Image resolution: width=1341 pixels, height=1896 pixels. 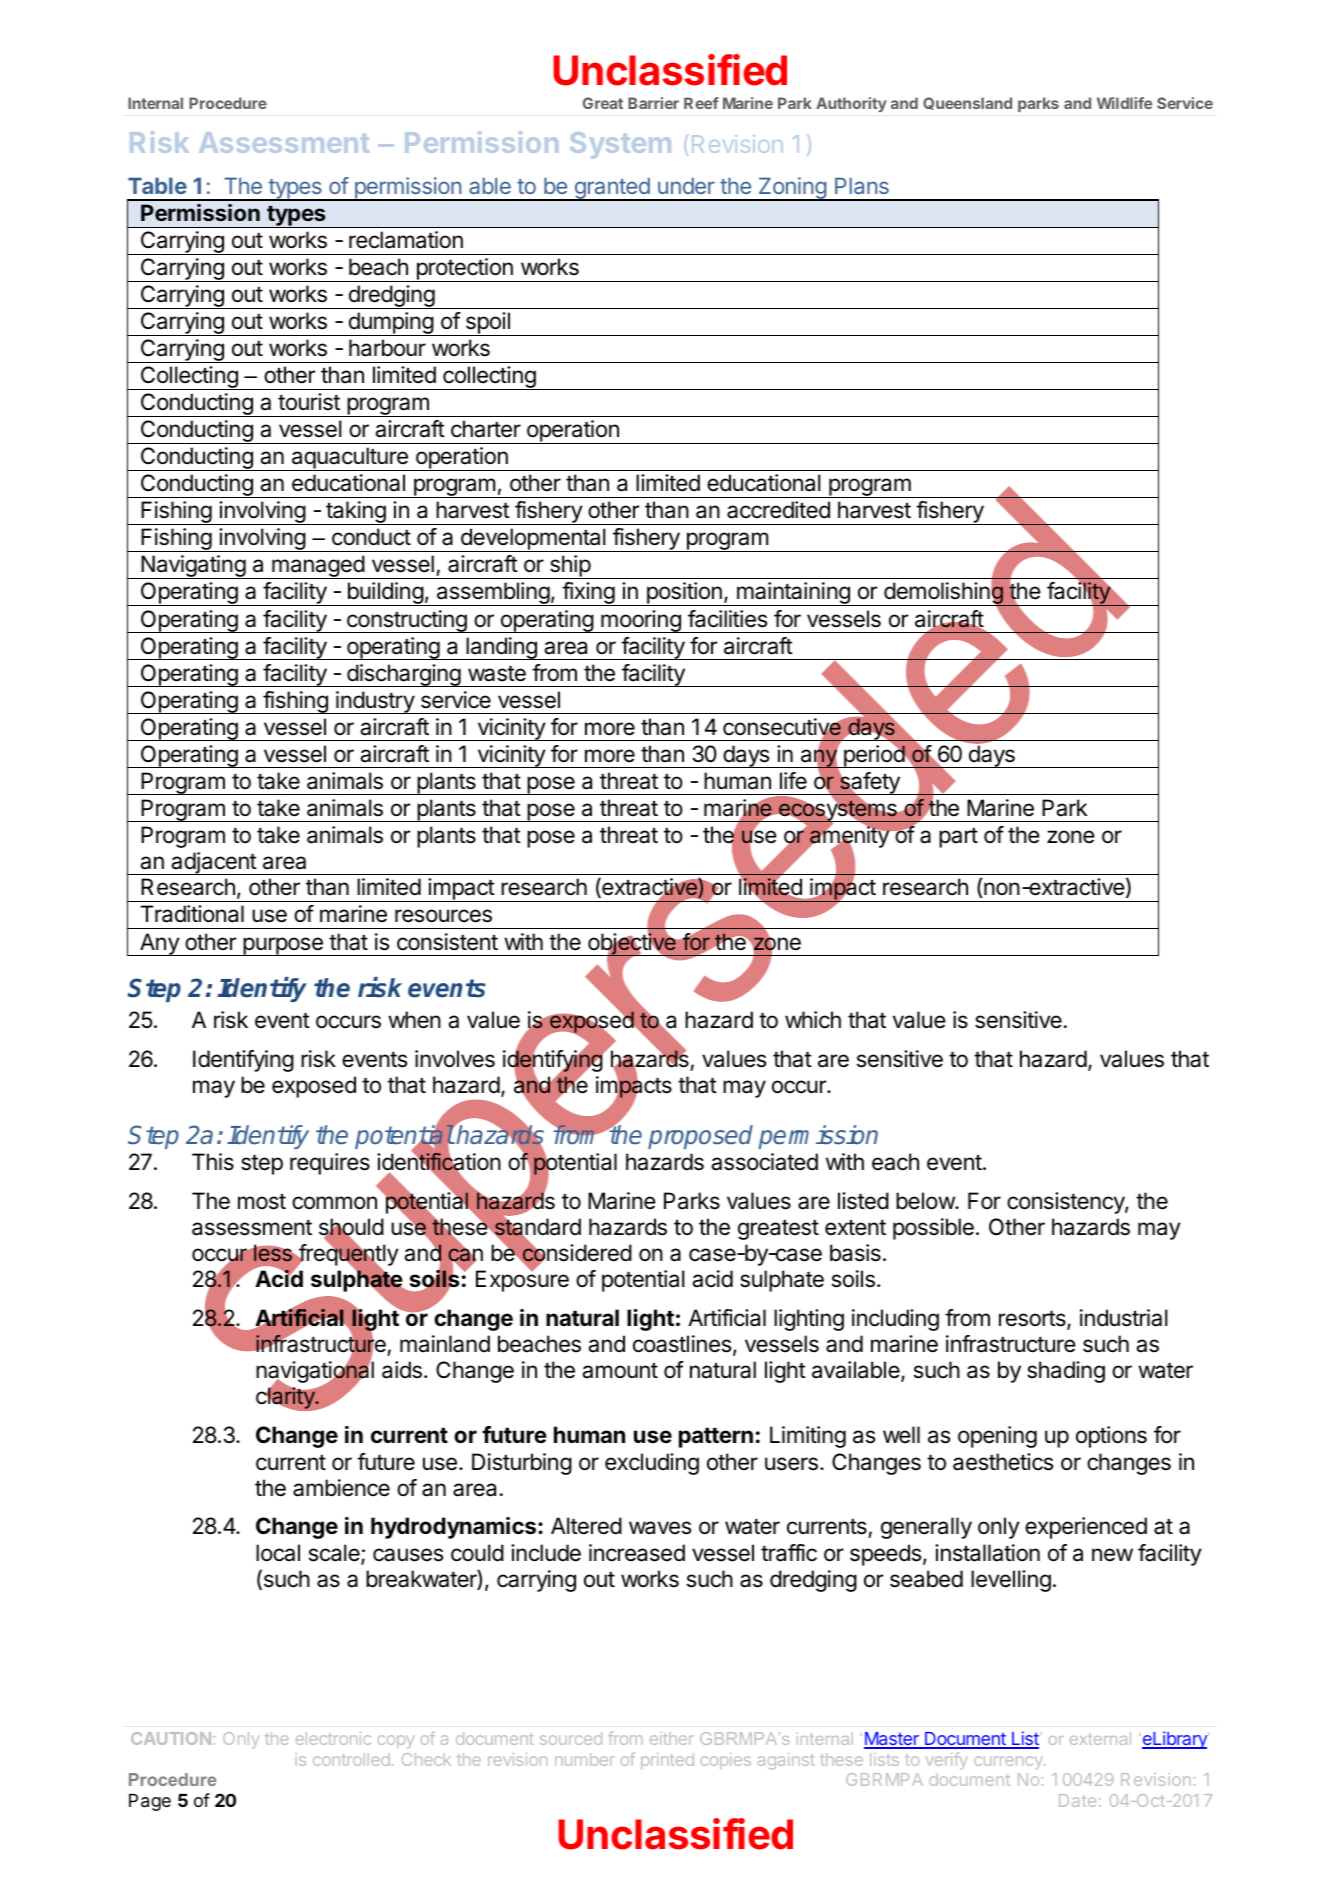 I want to click on Exposure, so click(x=522, y=1280).
